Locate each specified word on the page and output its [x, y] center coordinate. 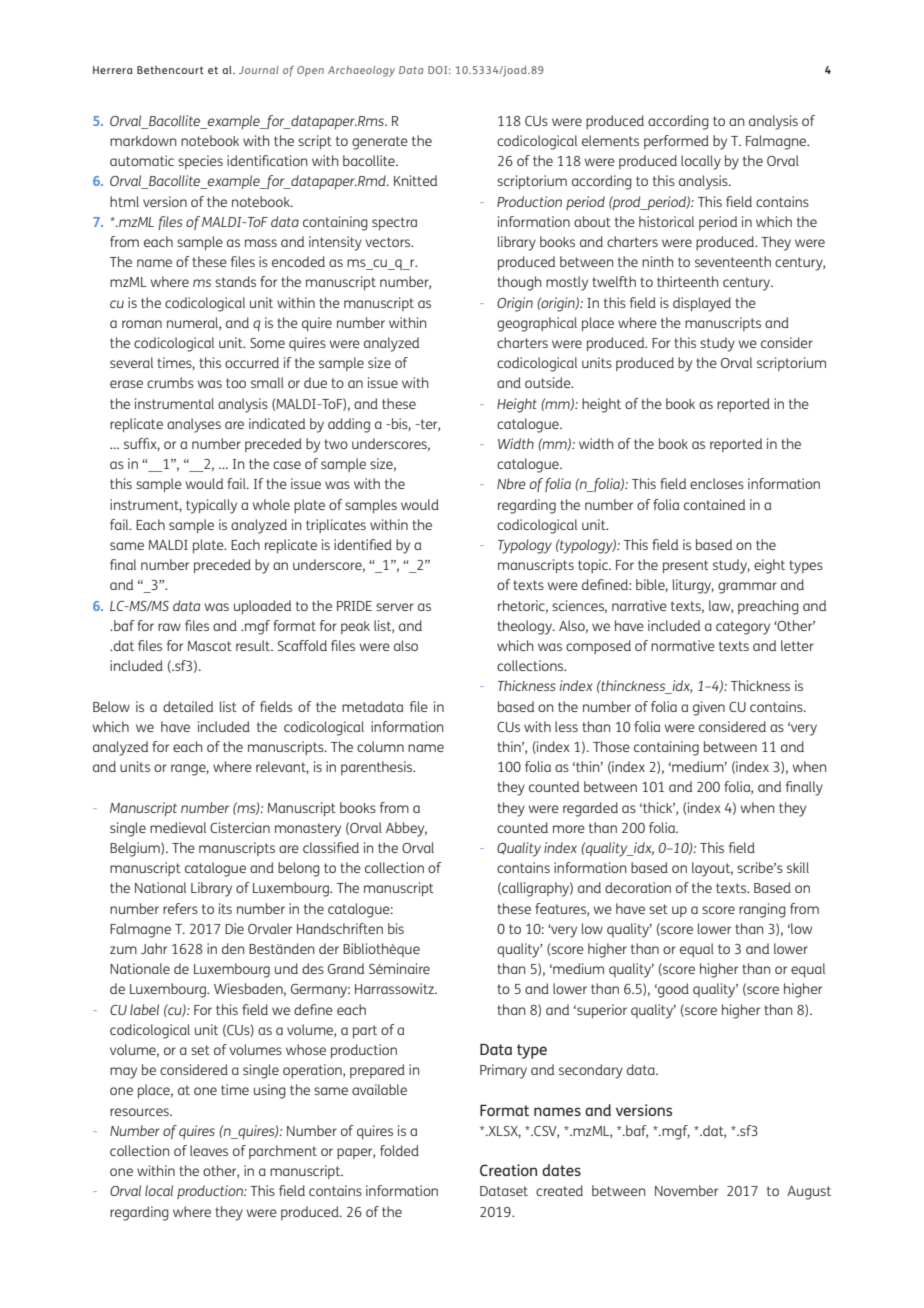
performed [676, 142]
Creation [508, 1170]
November [686, 1190]
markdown [143, 140]
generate [380, 143]
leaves [209, 1150]
